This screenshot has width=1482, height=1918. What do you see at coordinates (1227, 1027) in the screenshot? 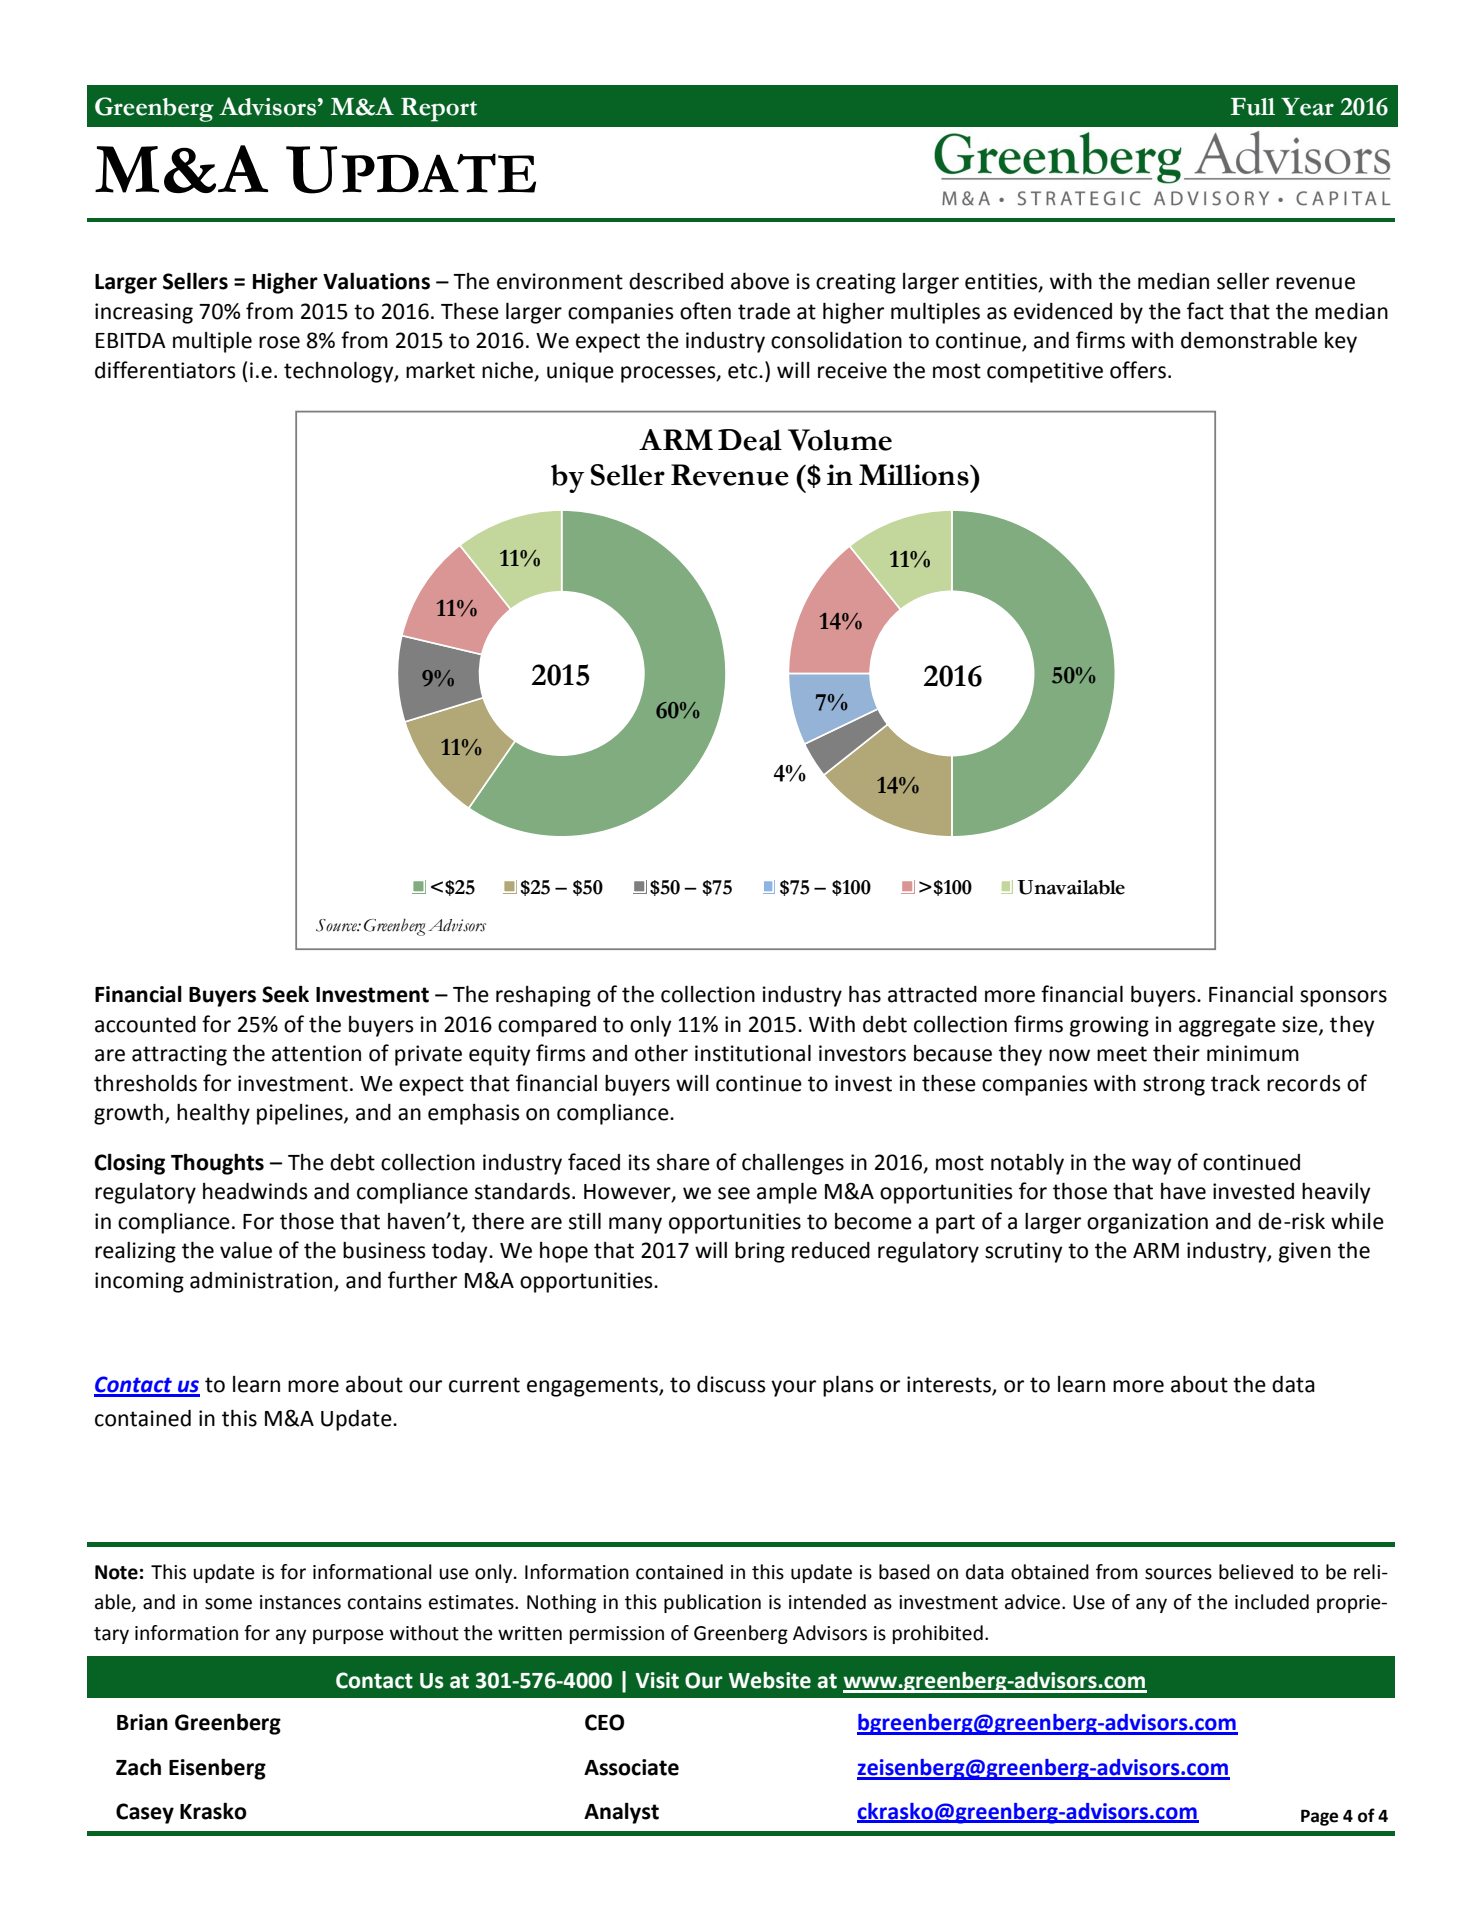
I see `aggregate` at bounding box center [1227, 1027].
